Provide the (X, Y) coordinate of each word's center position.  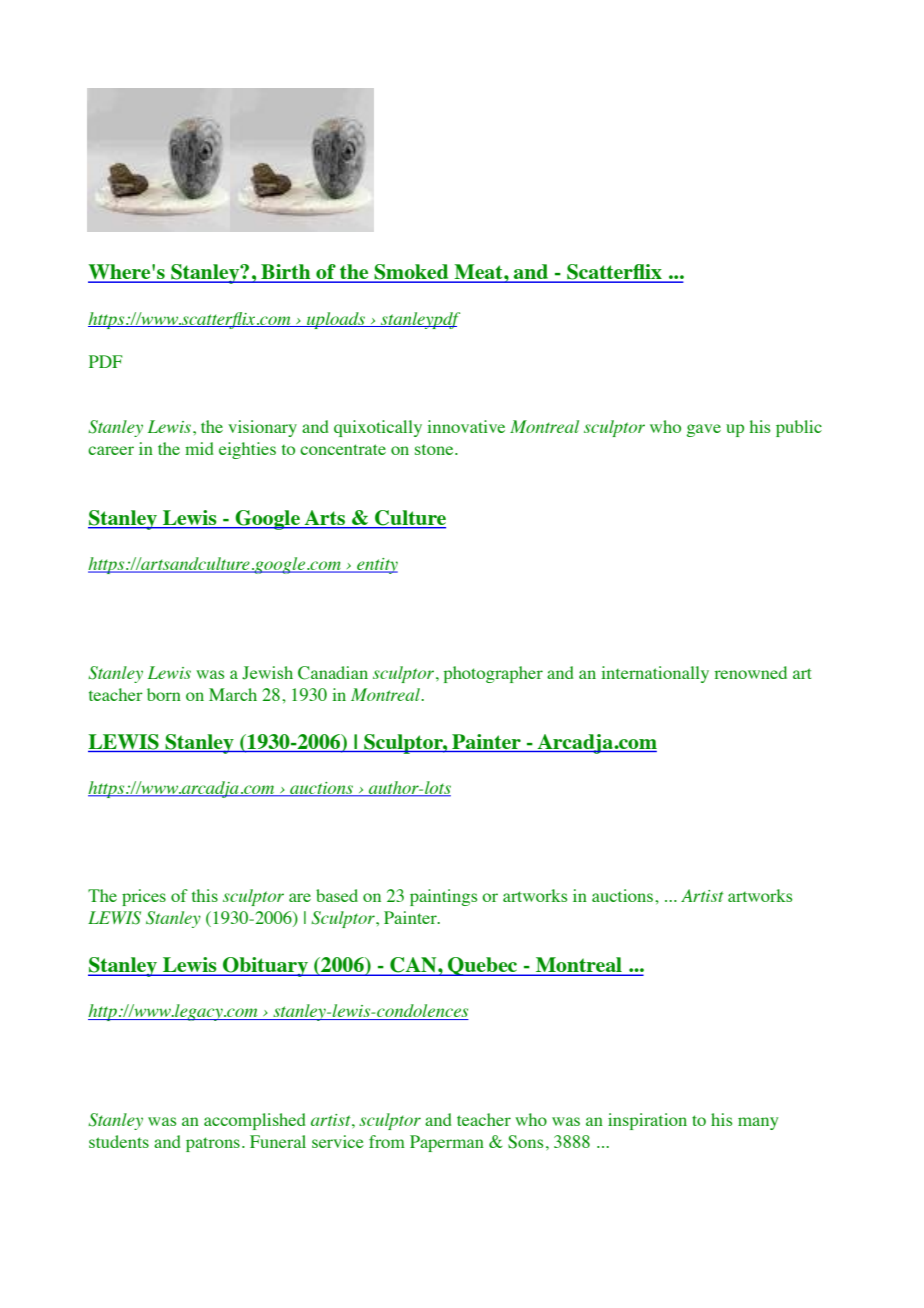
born (164, 694)
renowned (751, 672)
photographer (493, 674)
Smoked (411, 273)
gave (704, 430)
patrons (213, 1144)
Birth (286, 273)
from (387, 1141)
